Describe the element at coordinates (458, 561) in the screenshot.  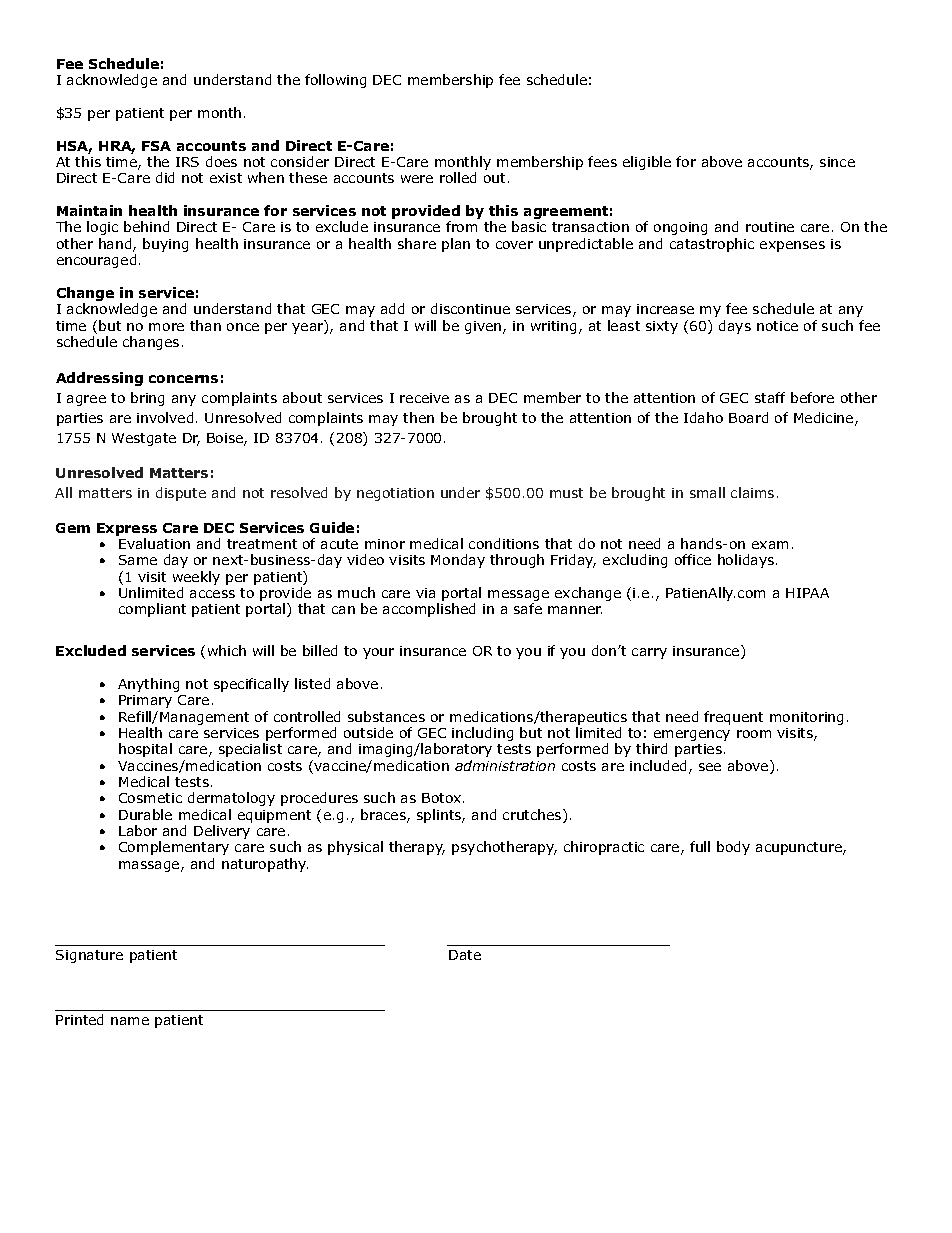
I see `Monday` at that location.
